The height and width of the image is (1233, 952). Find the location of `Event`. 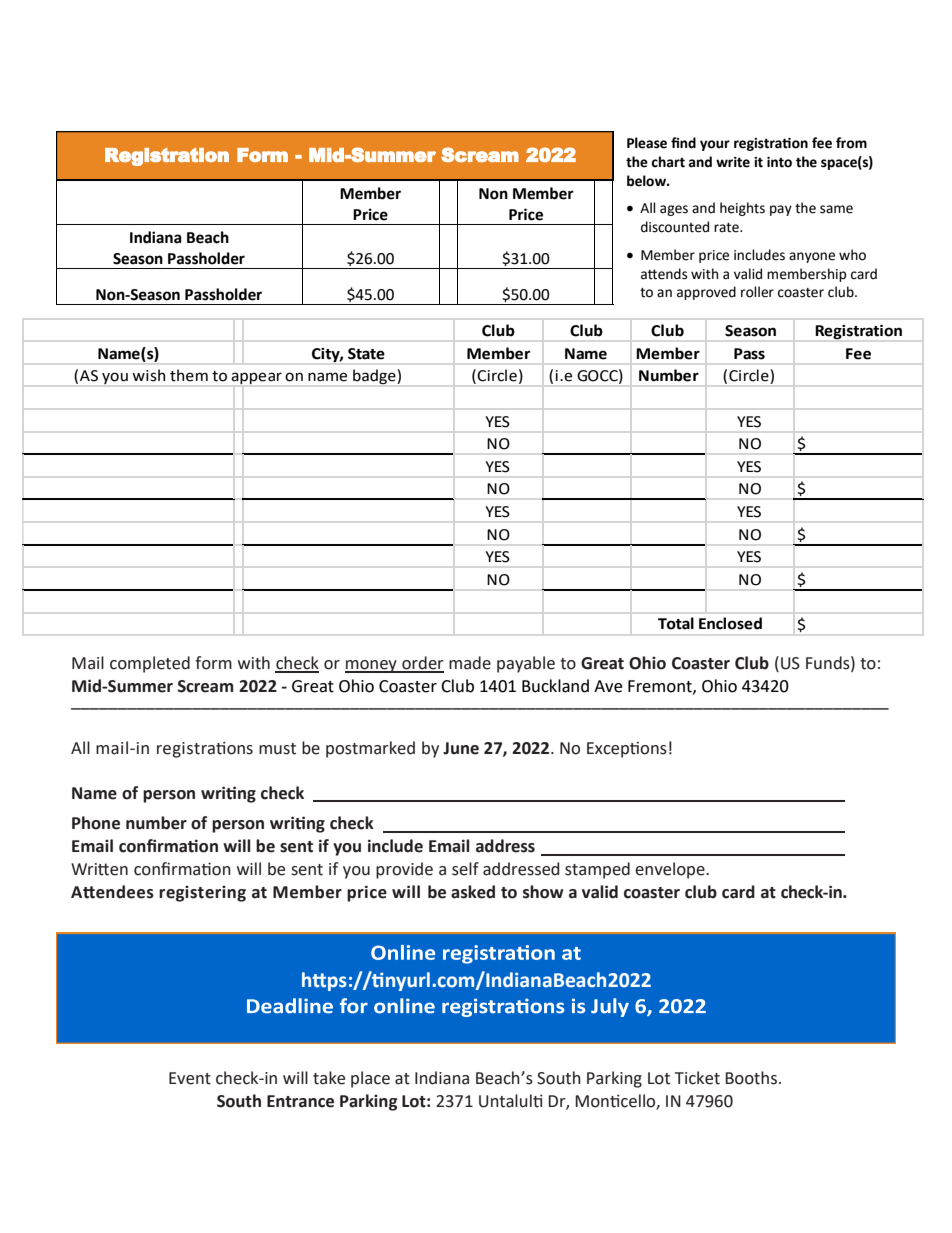

Event is located at coordinates (190, 1078).
